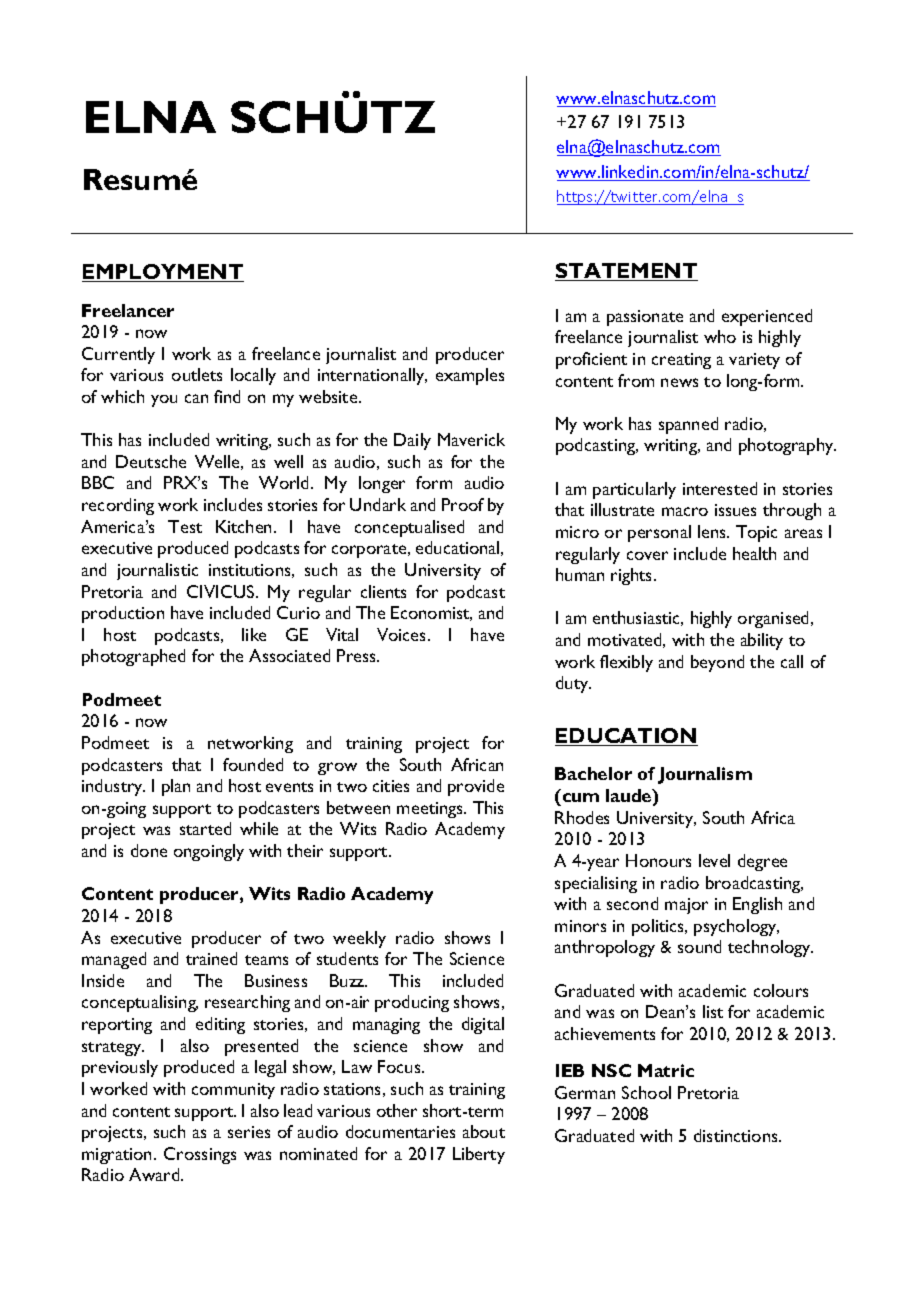  What do you see at coordinates (479, 1155) in the screenshot?
I see `Liberty` at bounding box center [479, 1155].
